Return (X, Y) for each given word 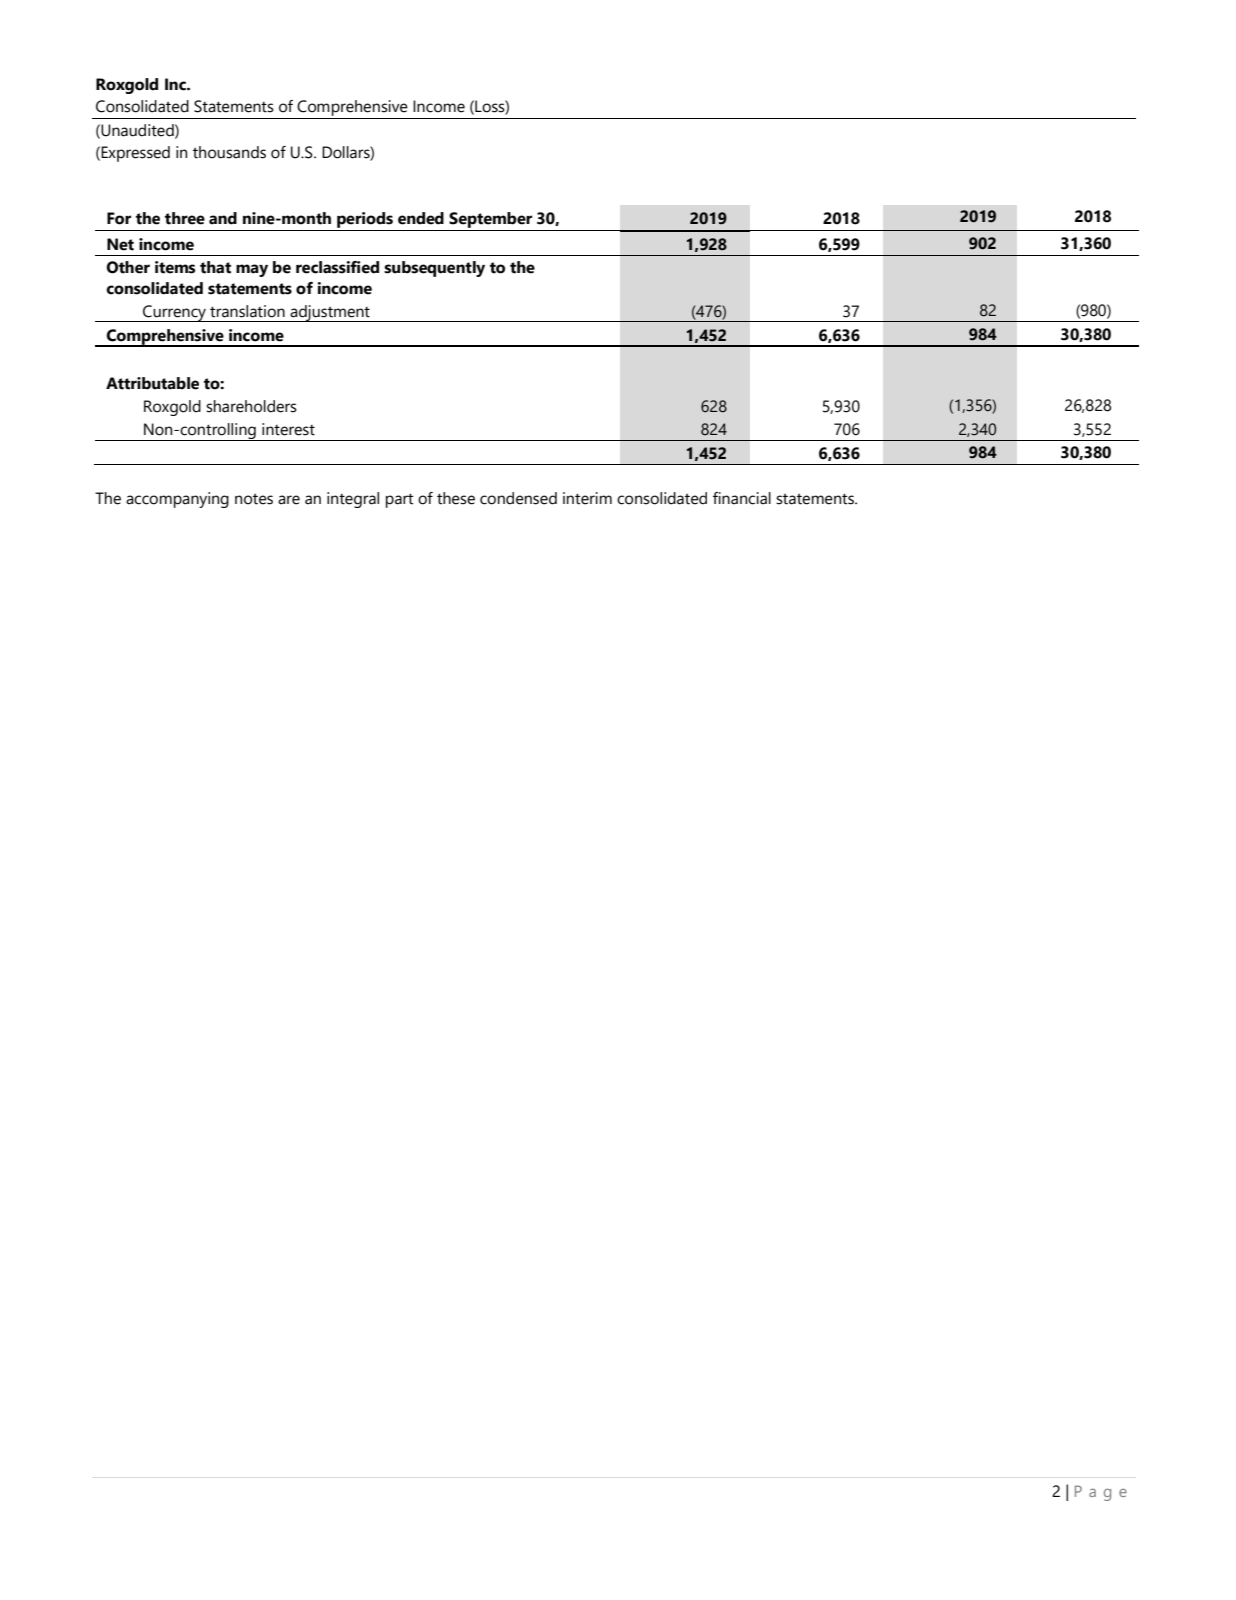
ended (421, 218)
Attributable (152, 383)
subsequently (434, 269)
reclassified (337, 267)
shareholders (251, 406)
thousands (229, 152)
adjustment (330, 313)
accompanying (177, 500)
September (490, 220)
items (175, 267)
